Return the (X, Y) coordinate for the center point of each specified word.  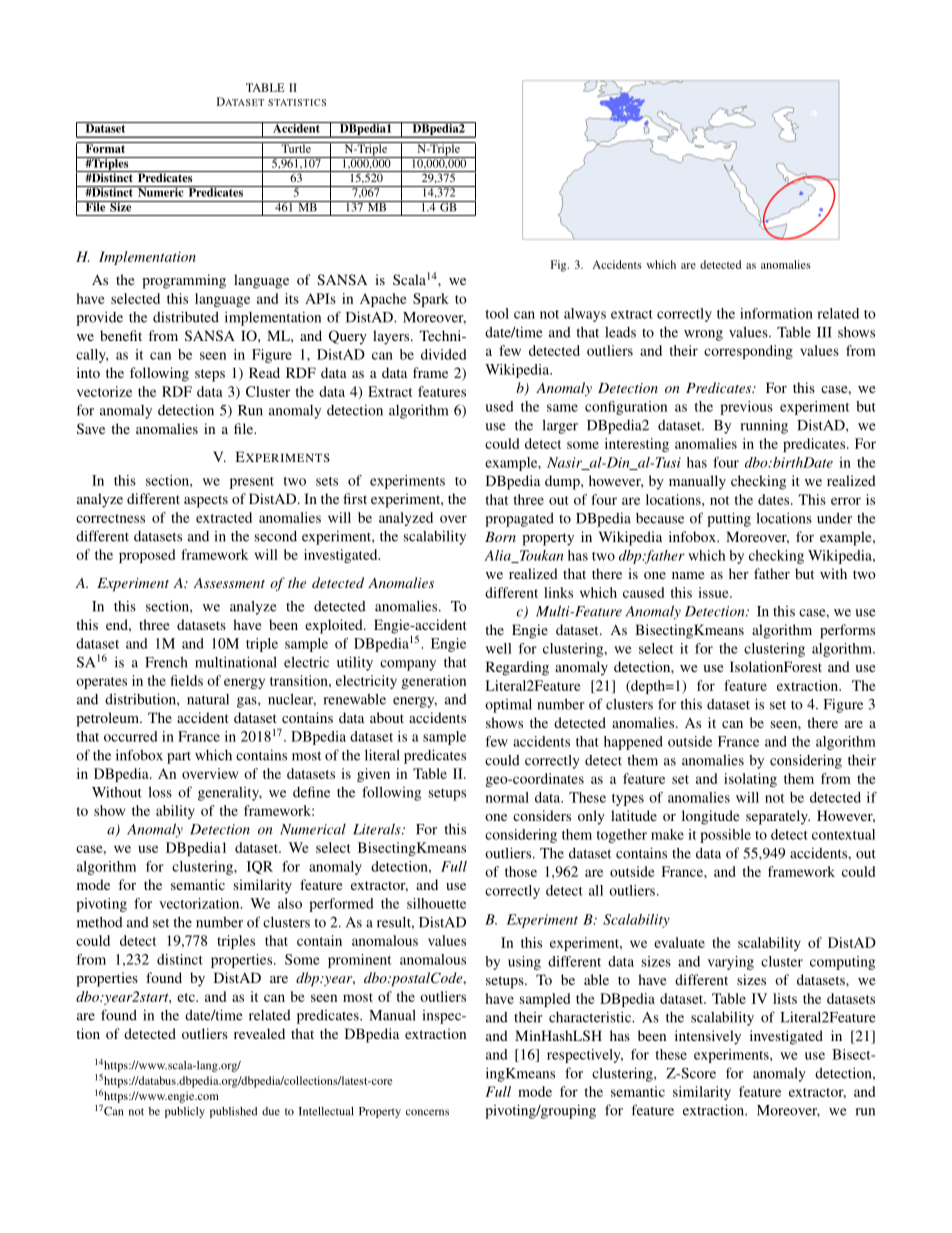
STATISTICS (297, 102)
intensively (708, 1037)
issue (714, 592)
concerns (427, 1112)
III (824, 332)
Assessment (229, 583)
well (499, 648)
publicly (185, 1112)
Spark (431, 300)
